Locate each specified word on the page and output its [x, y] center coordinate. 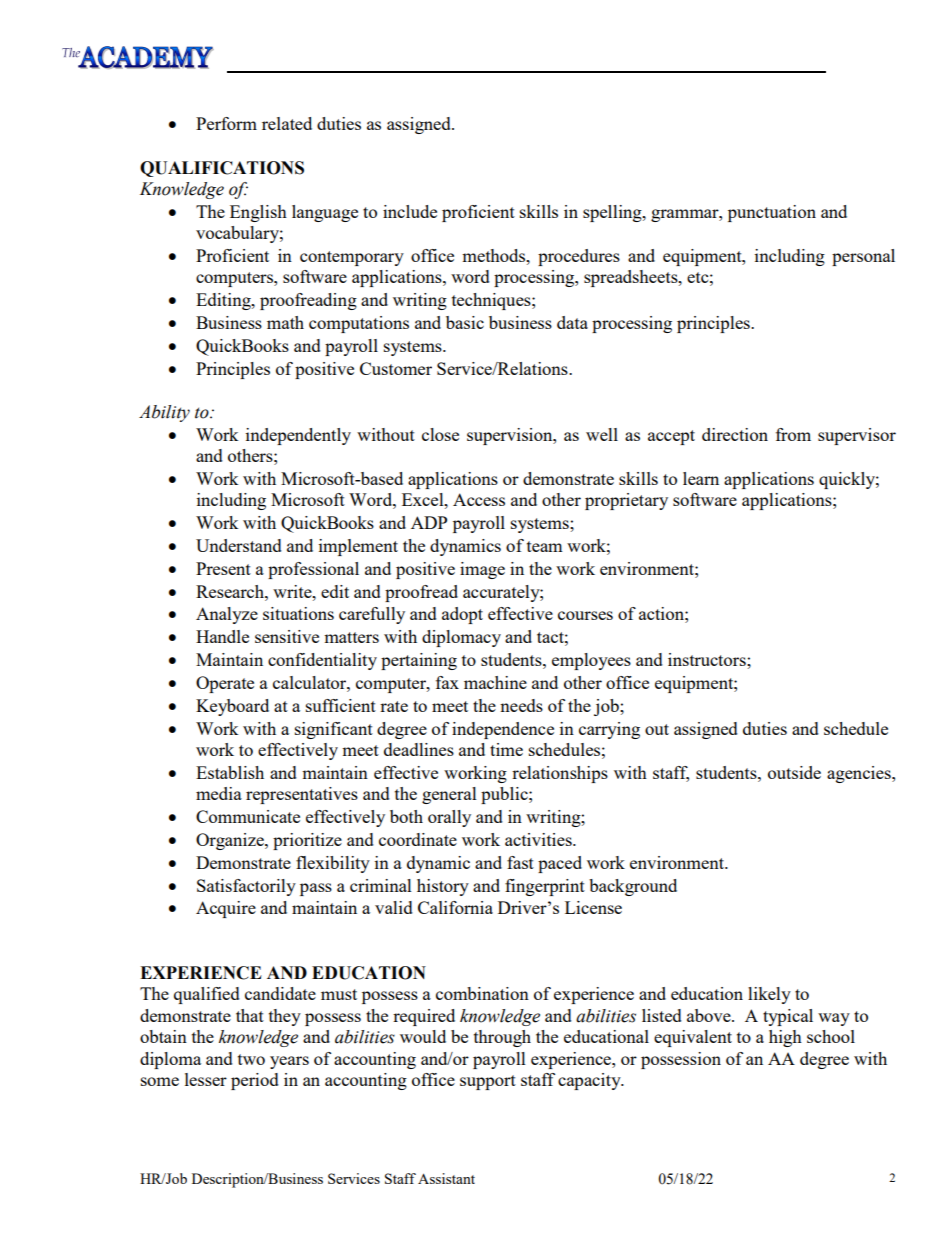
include [410, 211]
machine [495, 682]
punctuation [772, 213]
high [785, 1038]
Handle [222, 636]
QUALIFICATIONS [222, 169]
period [255, 1081]
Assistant [446, 1178]
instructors [708, 659]
